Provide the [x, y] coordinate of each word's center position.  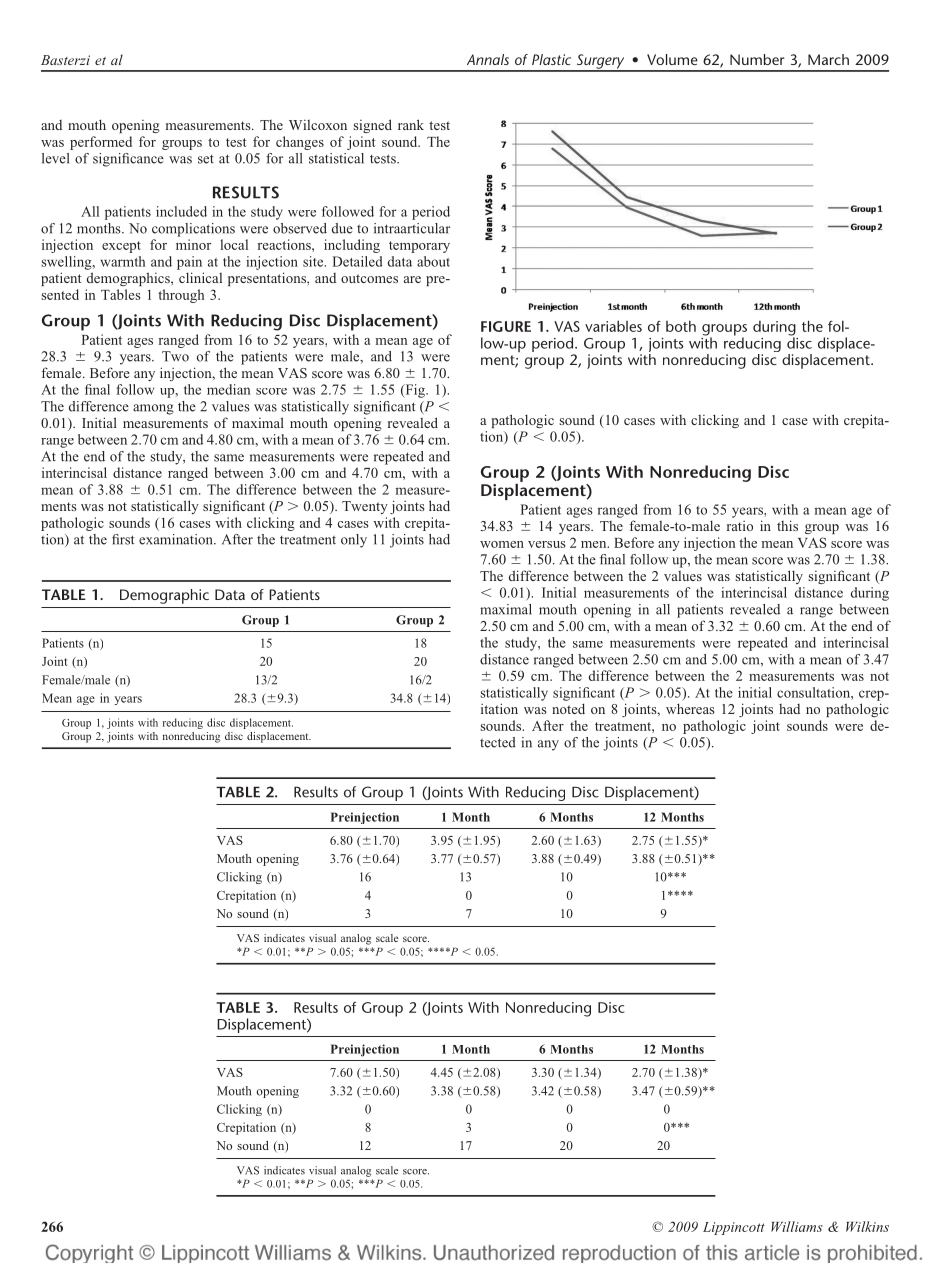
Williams [797, 1226]
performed [101, 143]
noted [568, 708]
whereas [690, 708]
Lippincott [734, 1228]
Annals [488, 59]
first [123, 539]
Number [757, 59]
